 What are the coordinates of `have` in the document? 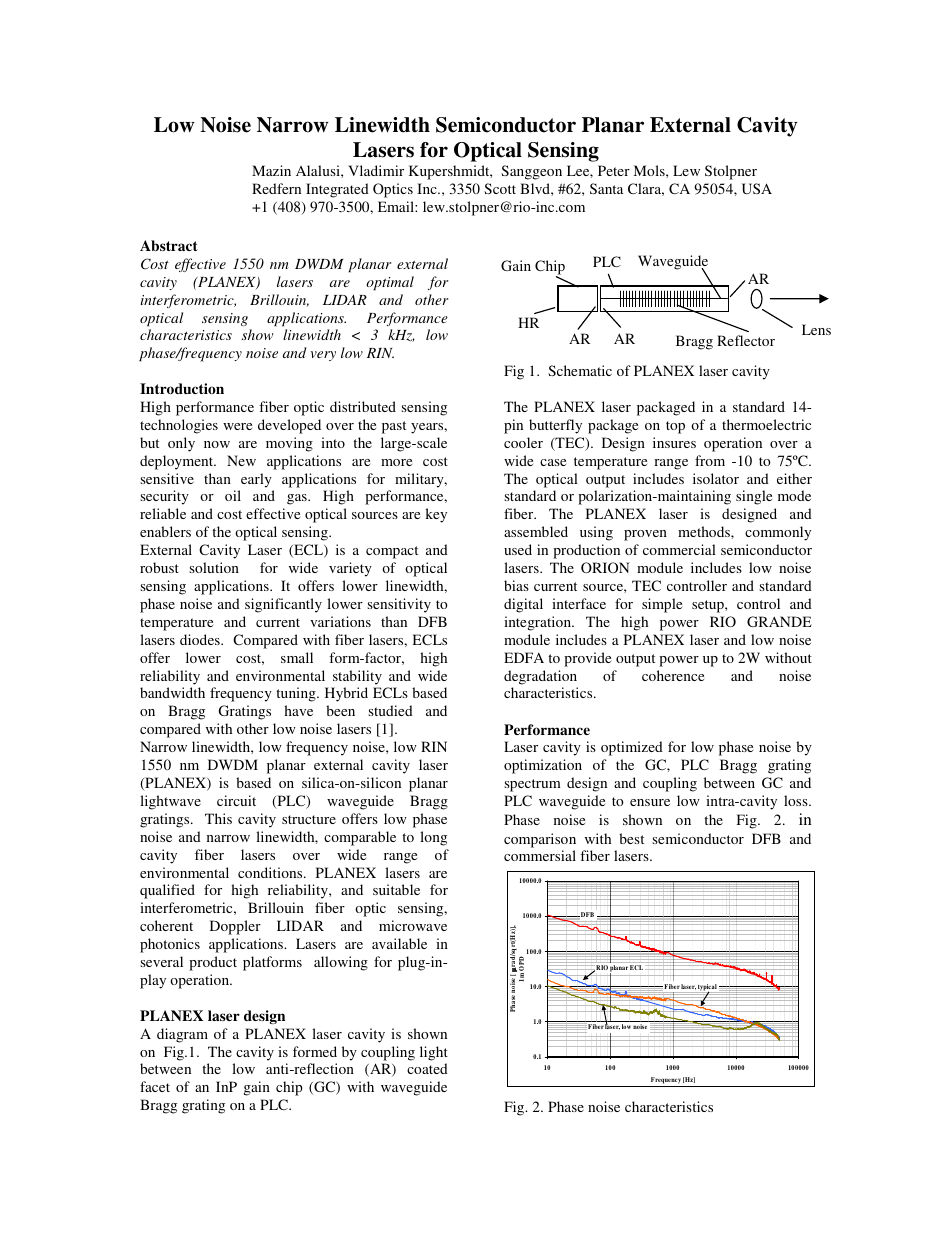 It's located at (298, 710).
